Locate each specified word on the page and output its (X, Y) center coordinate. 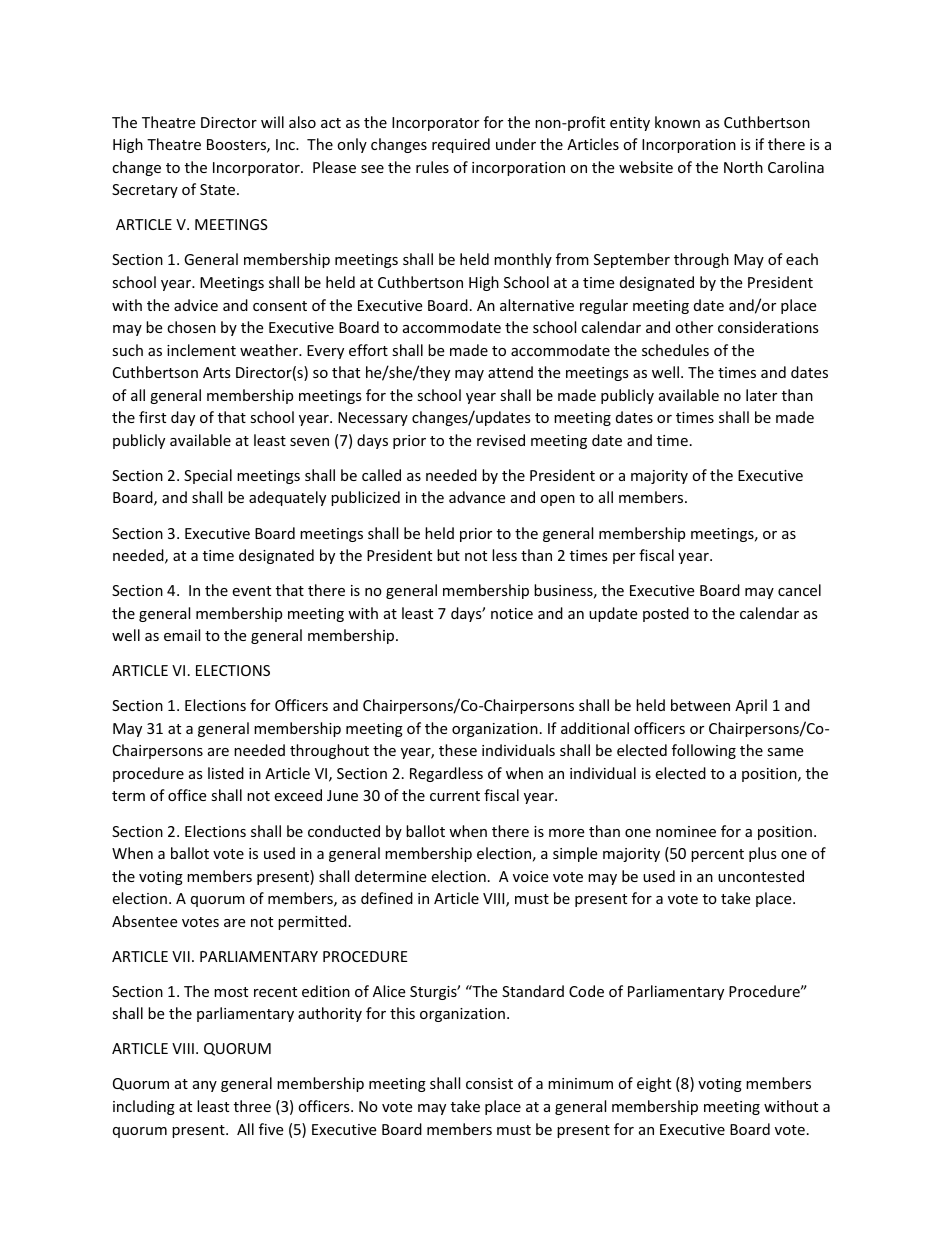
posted (666, 614)
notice (512, 613)
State (219, 189)
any (205, 1086)
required (461, 145)
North (743, 167)
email (182, 635)
